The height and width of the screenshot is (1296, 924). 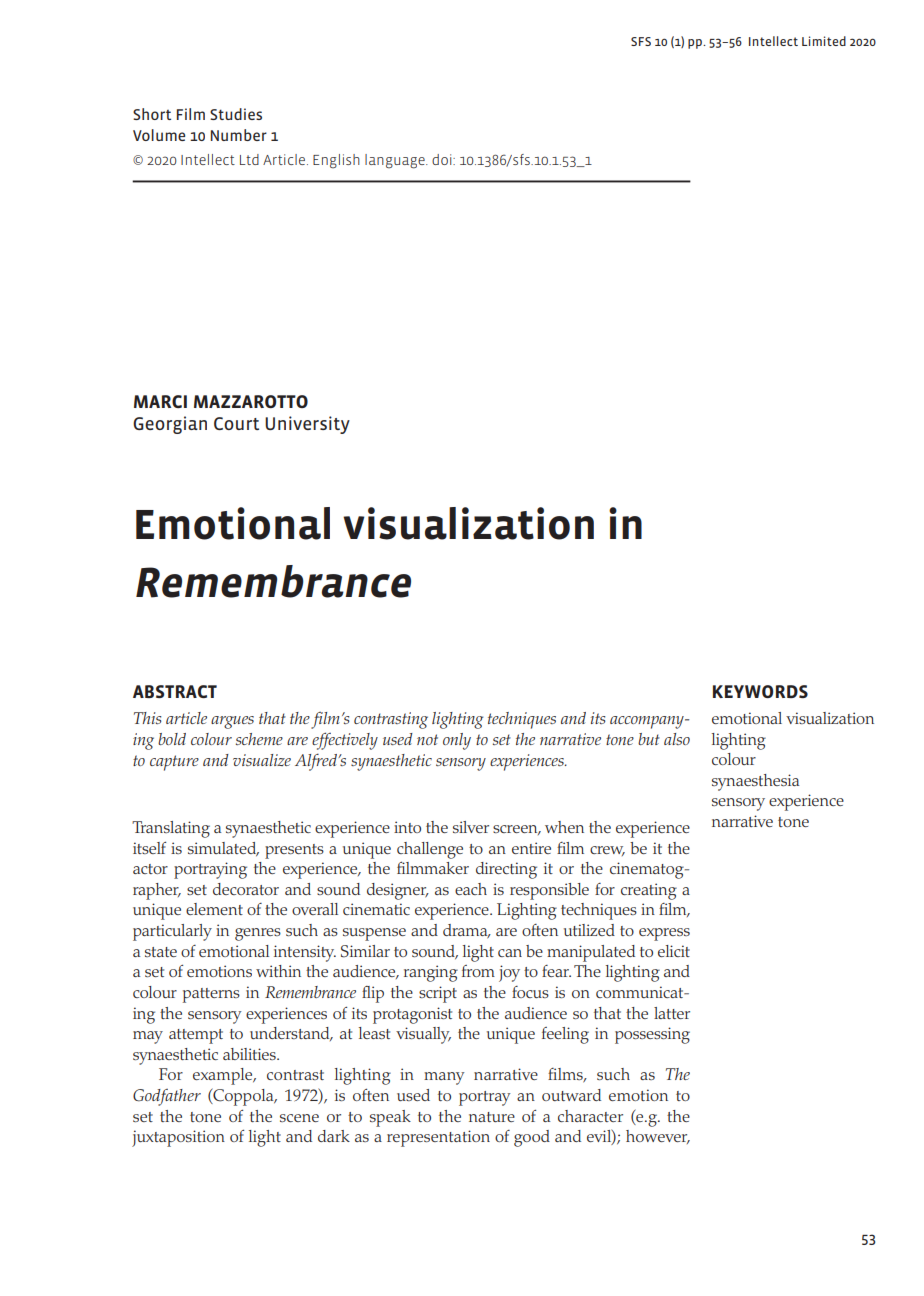 I want to click on nature, so click(x=492, y=1117).
